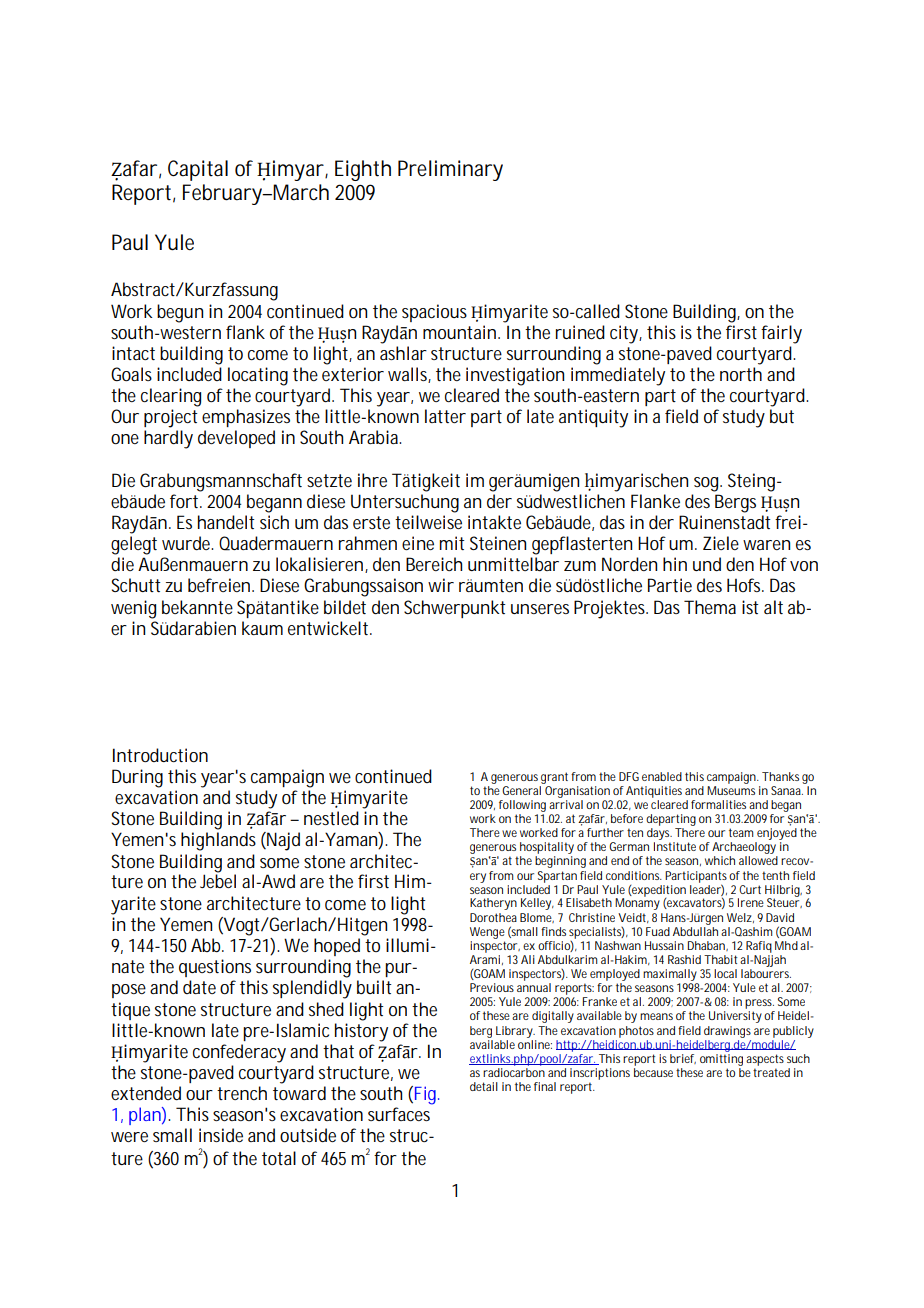 The image size is (924, 1308). I want to click on Preliminary, so click(450, 170).
